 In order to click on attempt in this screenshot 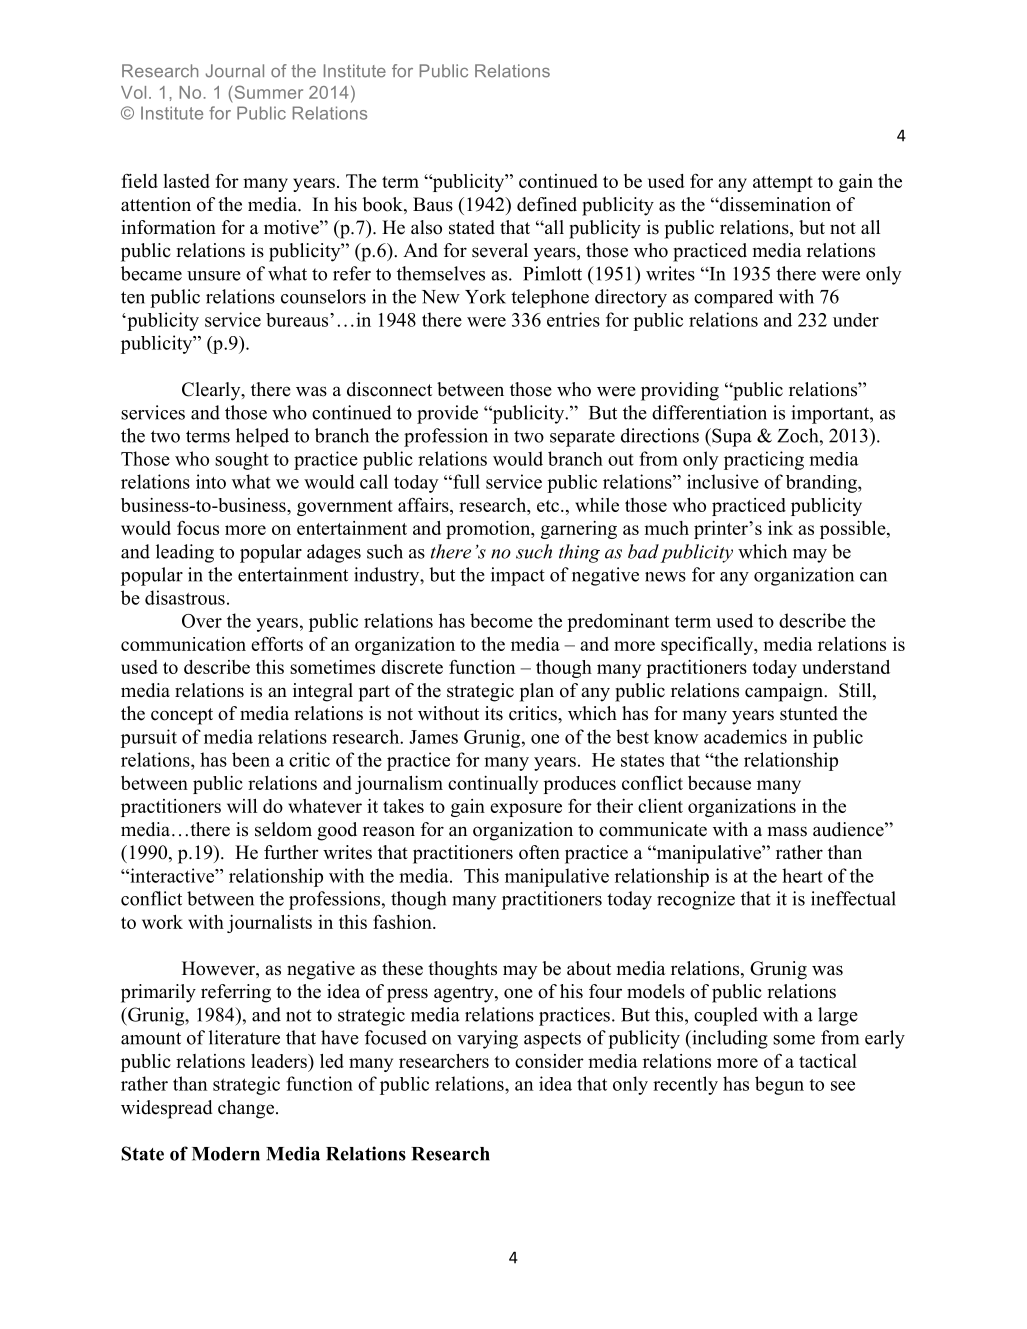, I will do `click(783, 184)`.
